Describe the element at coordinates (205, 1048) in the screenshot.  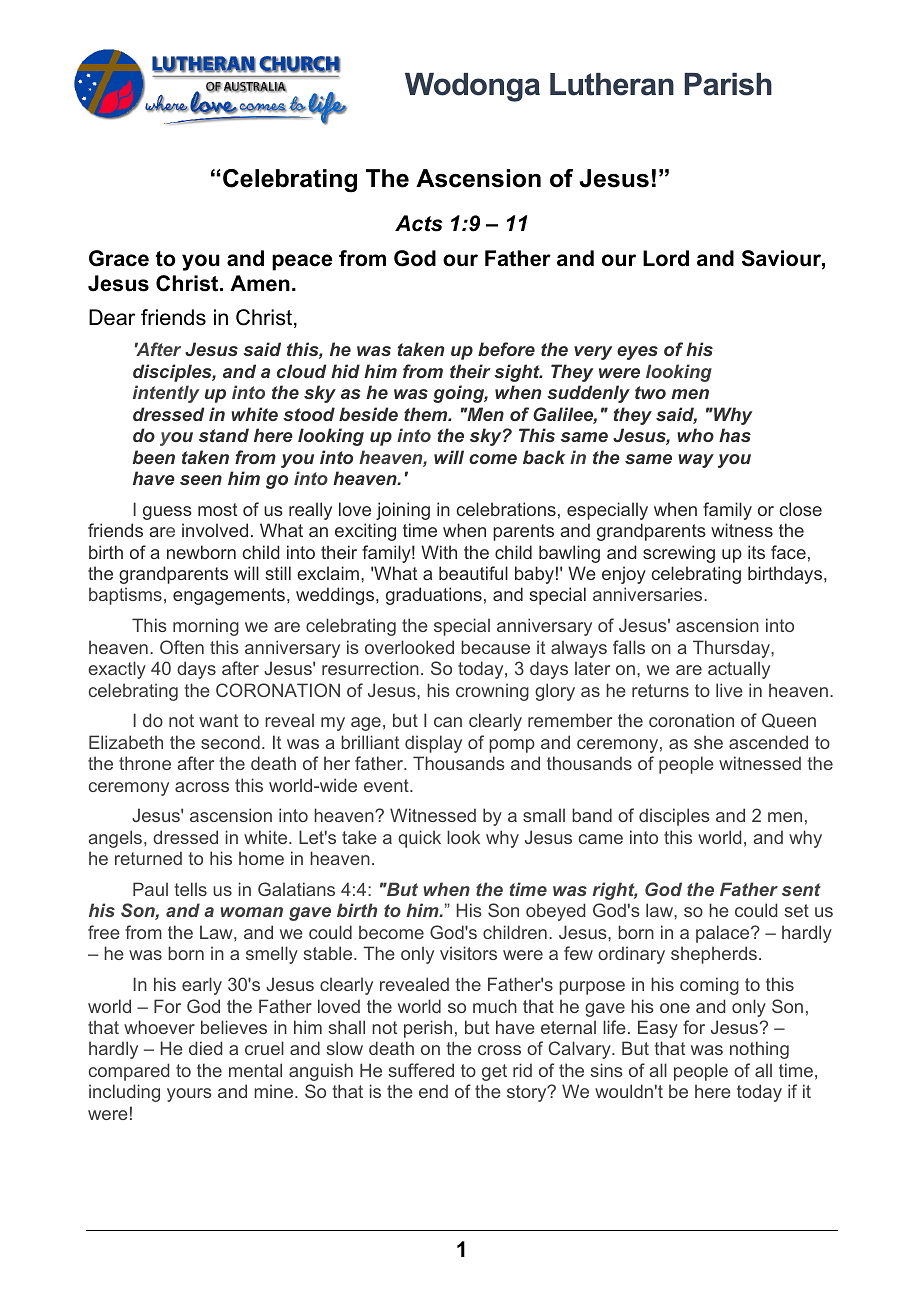
I see `died` at that location.
